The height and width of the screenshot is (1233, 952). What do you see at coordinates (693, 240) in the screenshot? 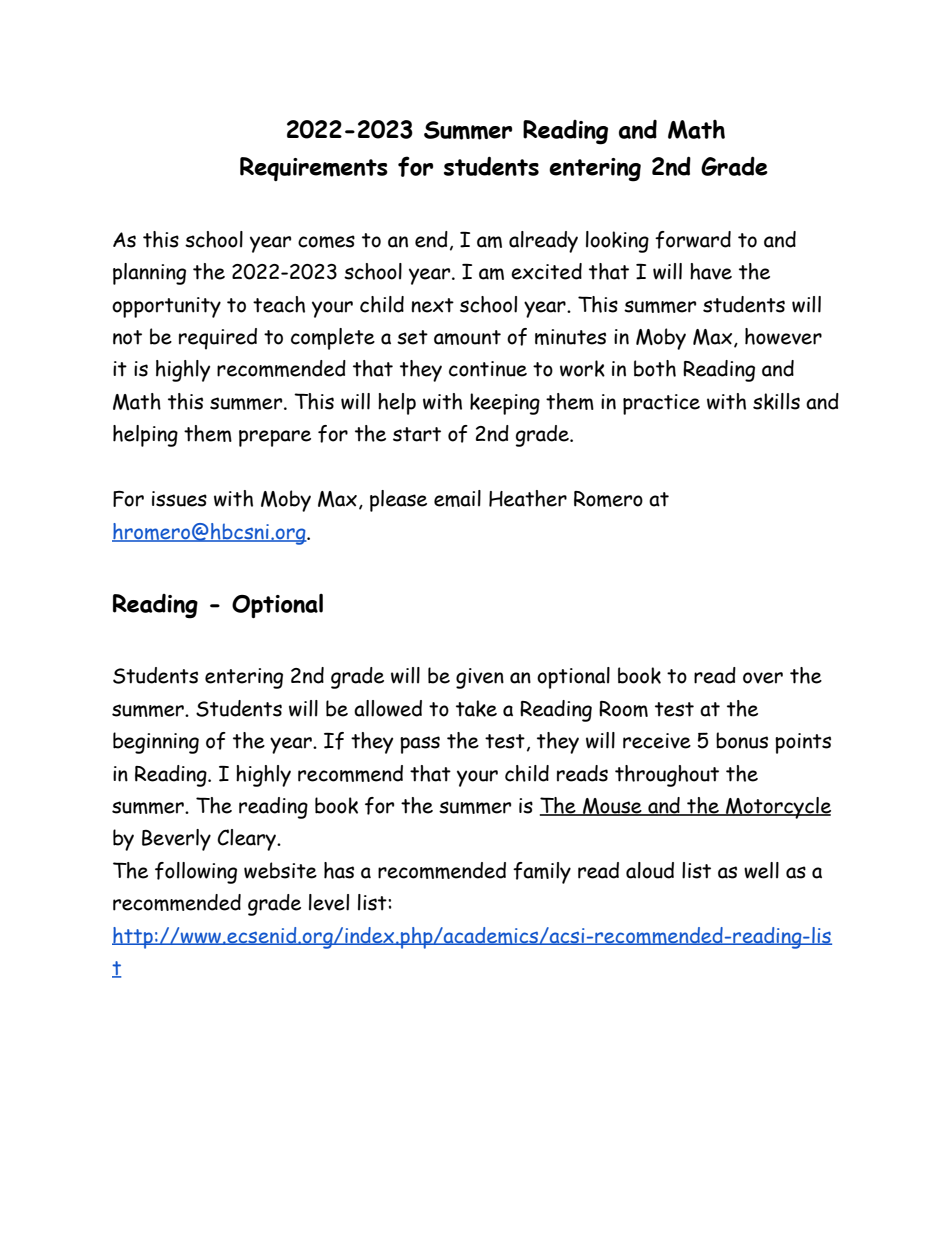
I see `forward` at bounding box center [693, 240].
